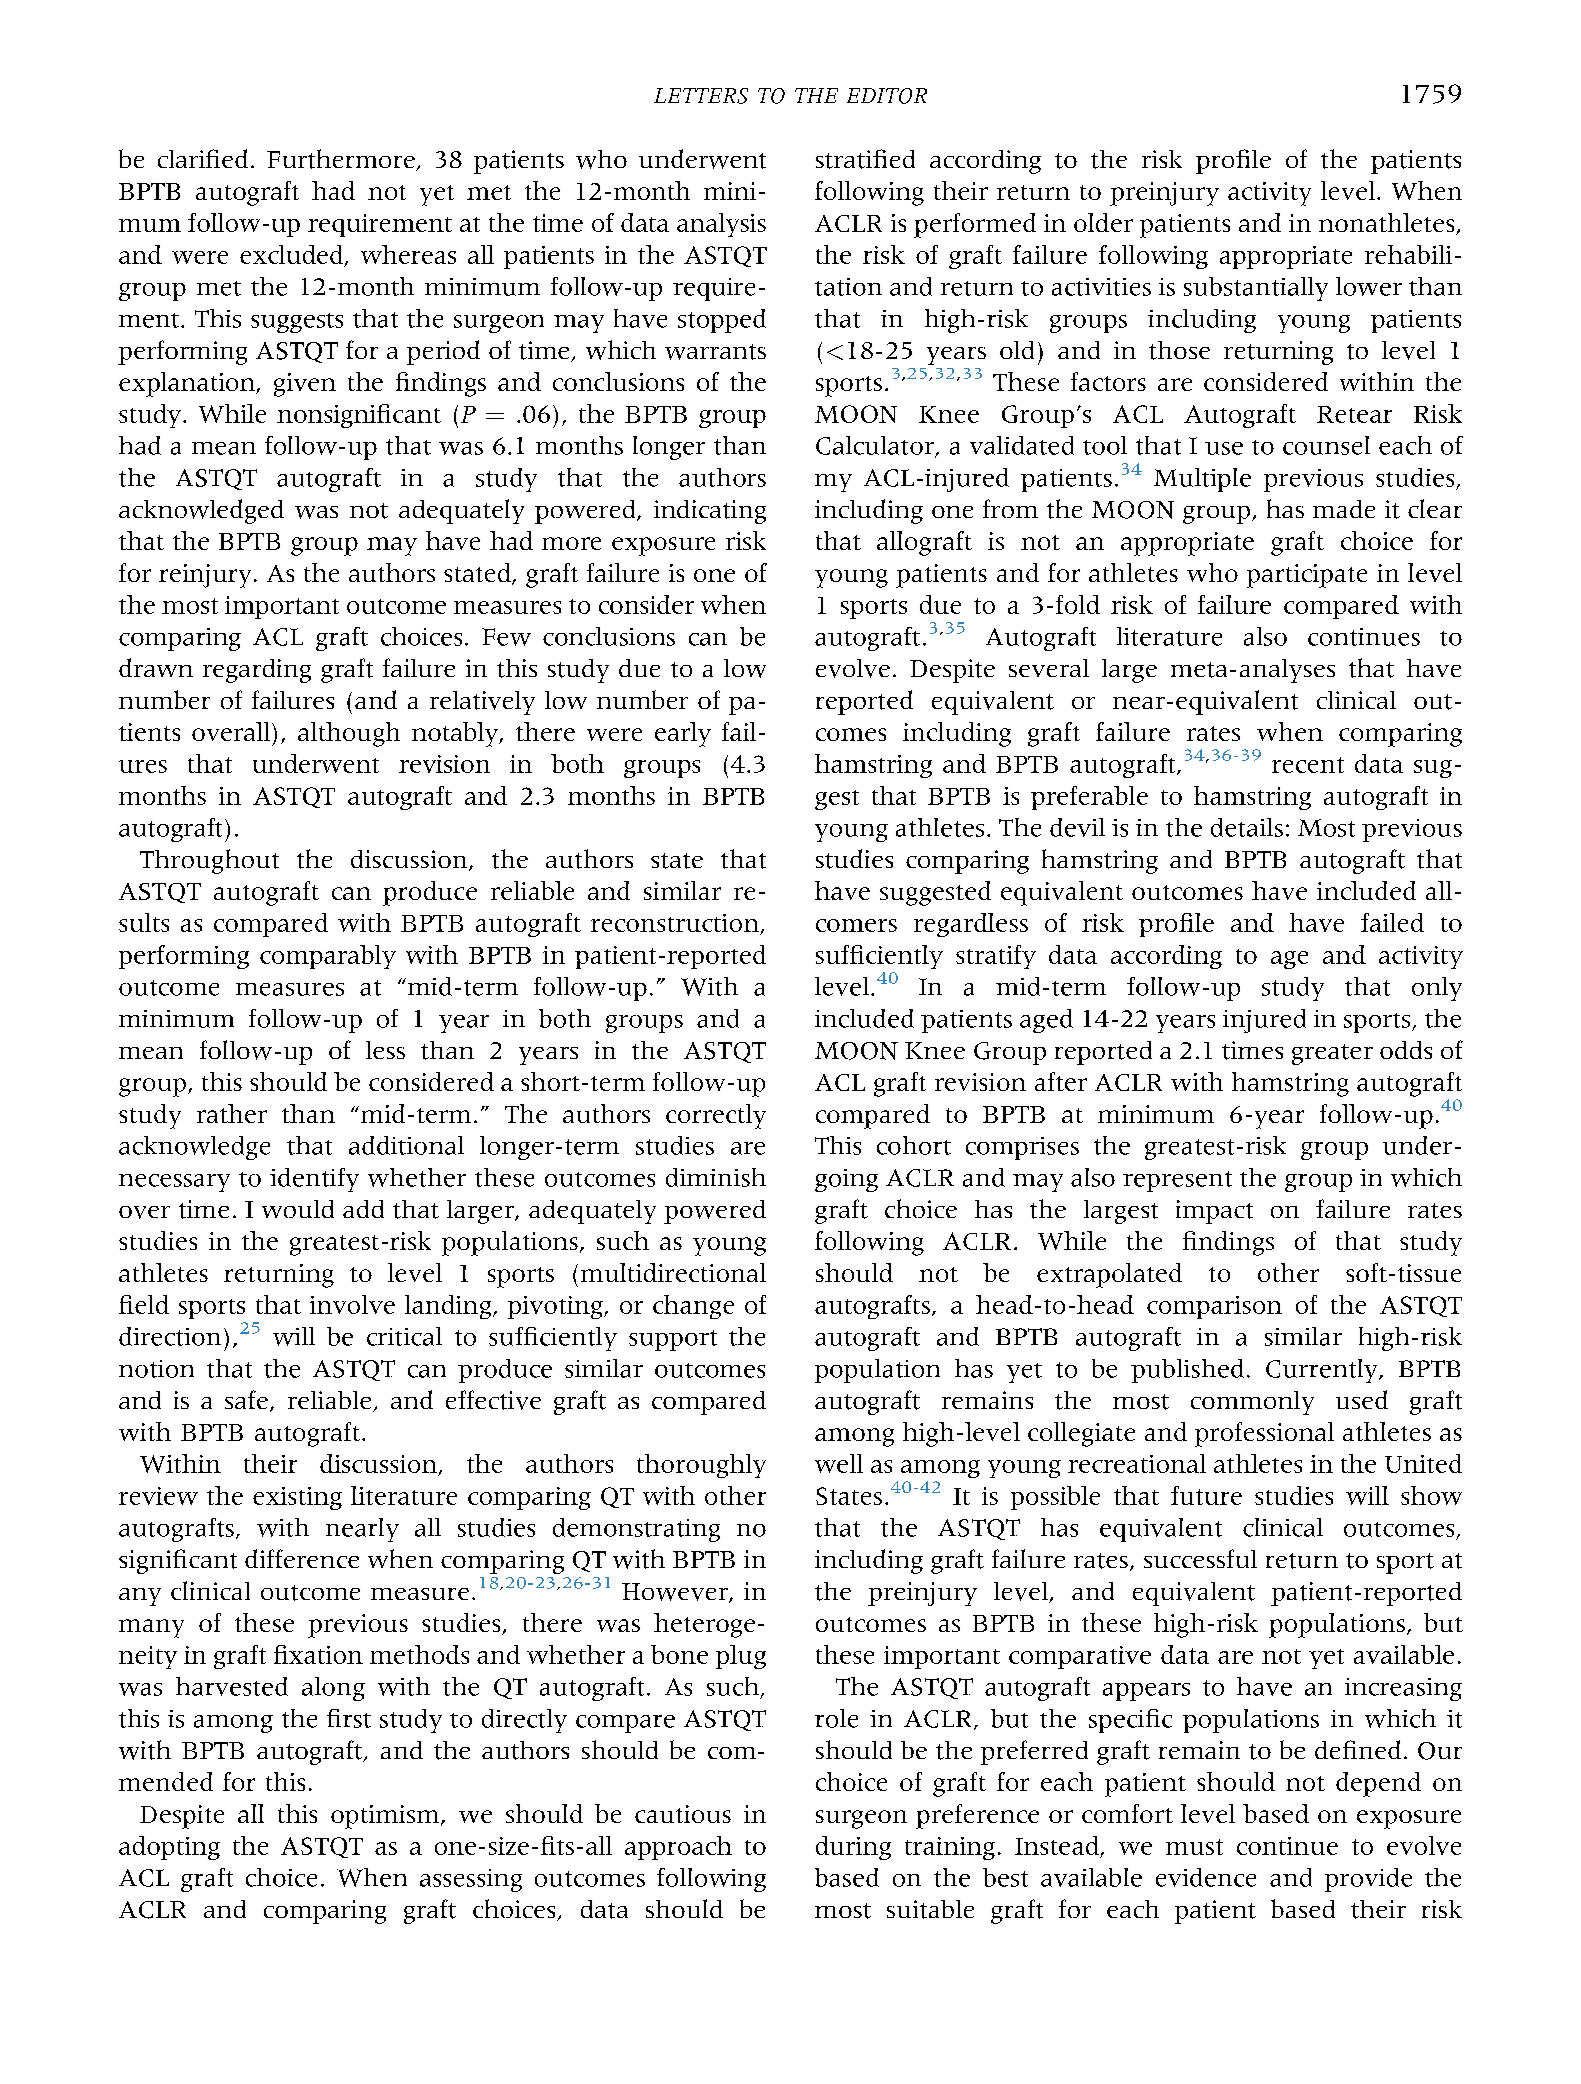  I want to click on comparably, so click(328, 957).
